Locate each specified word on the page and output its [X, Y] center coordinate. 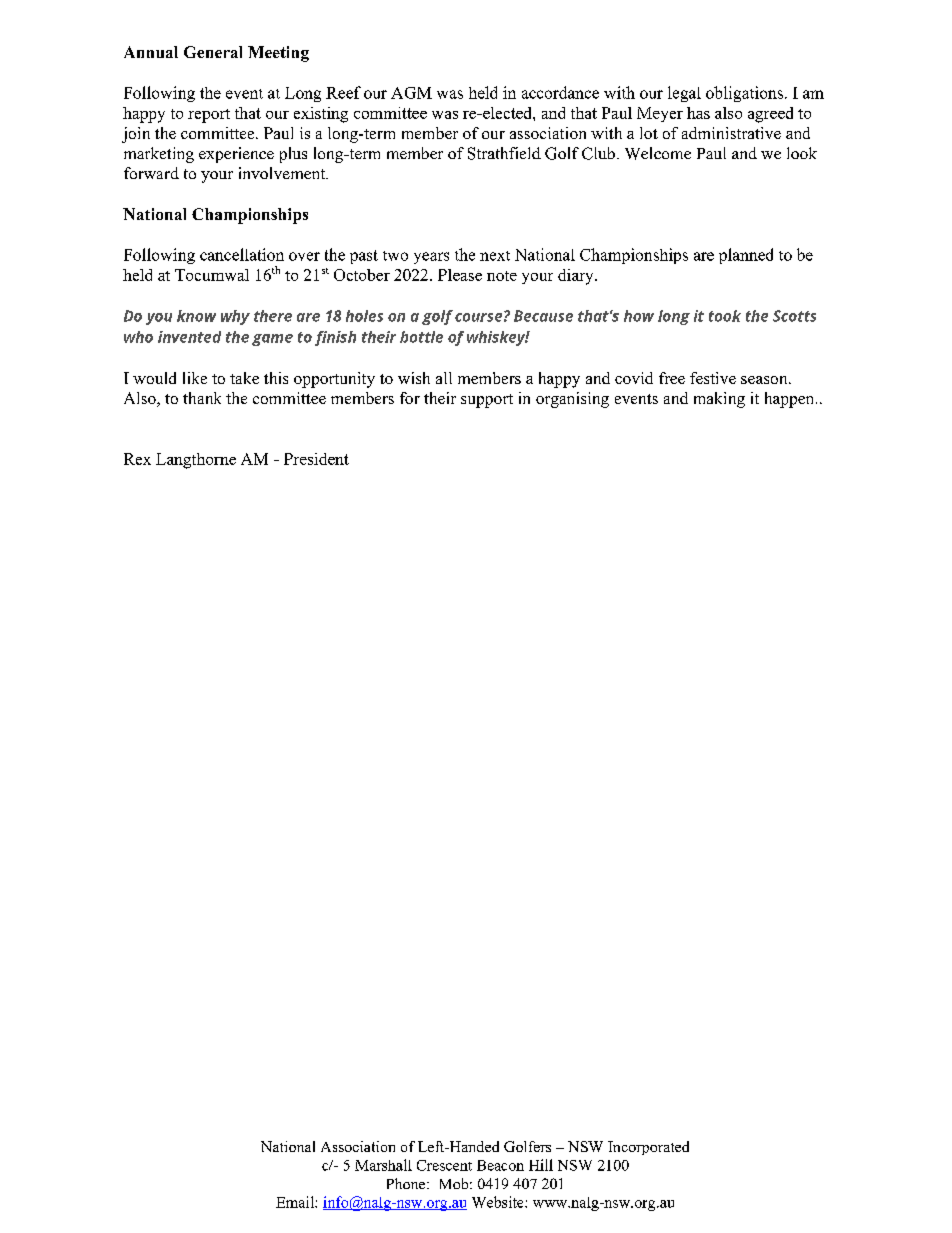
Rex [137, 459]
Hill [541, 1165]
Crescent [444, 1165]
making [719, 400]
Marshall [383, 1165]
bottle [421, 337]
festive [713, 378]
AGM [411, 93]
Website [499, 1202]
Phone [407, 1183]
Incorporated [648, 1148]
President [316, 459]
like [195, 378]
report [209, 116]
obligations [744, 94]
